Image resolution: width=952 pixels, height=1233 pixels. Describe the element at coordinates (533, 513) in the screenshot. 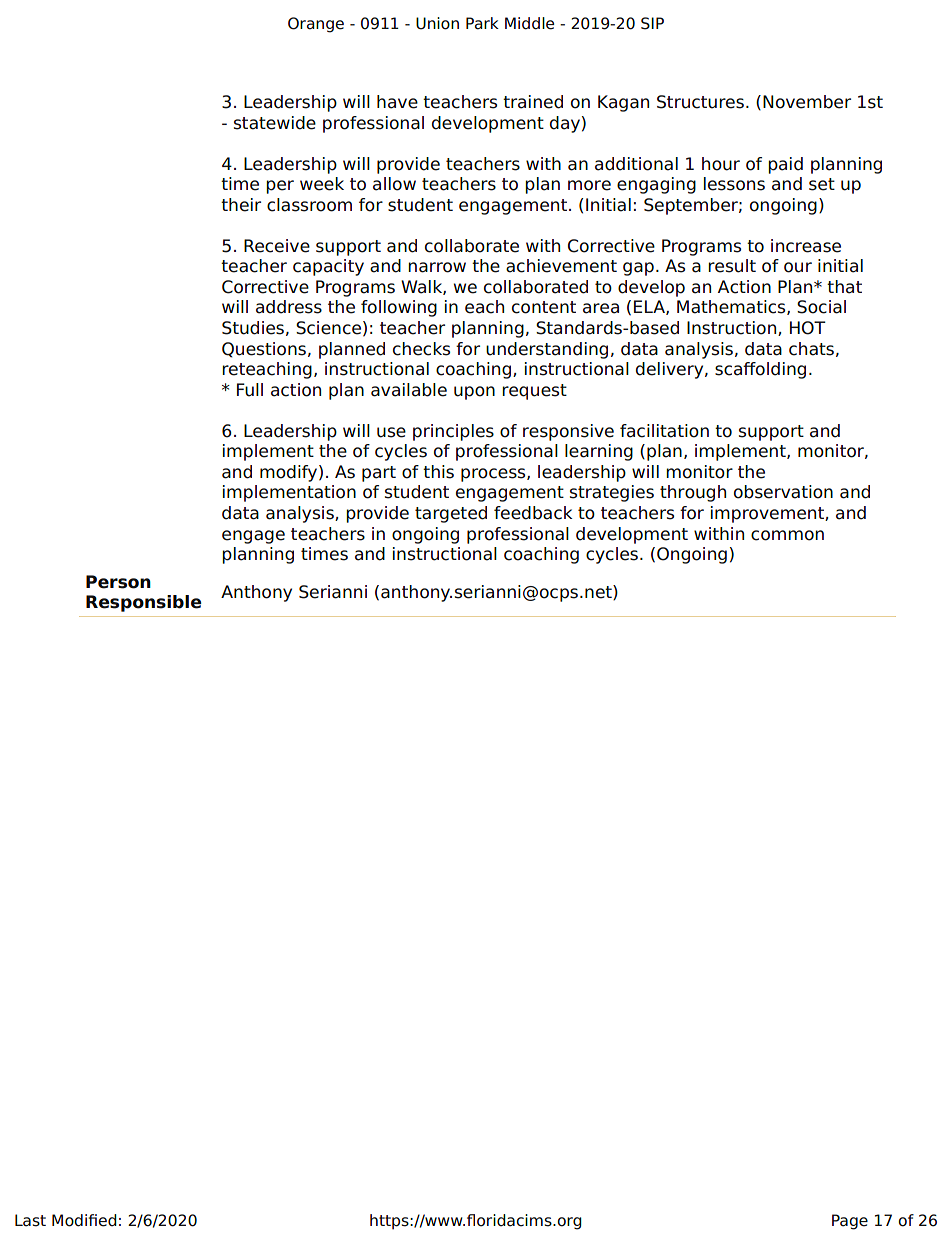

I see `feedback` at that location.
